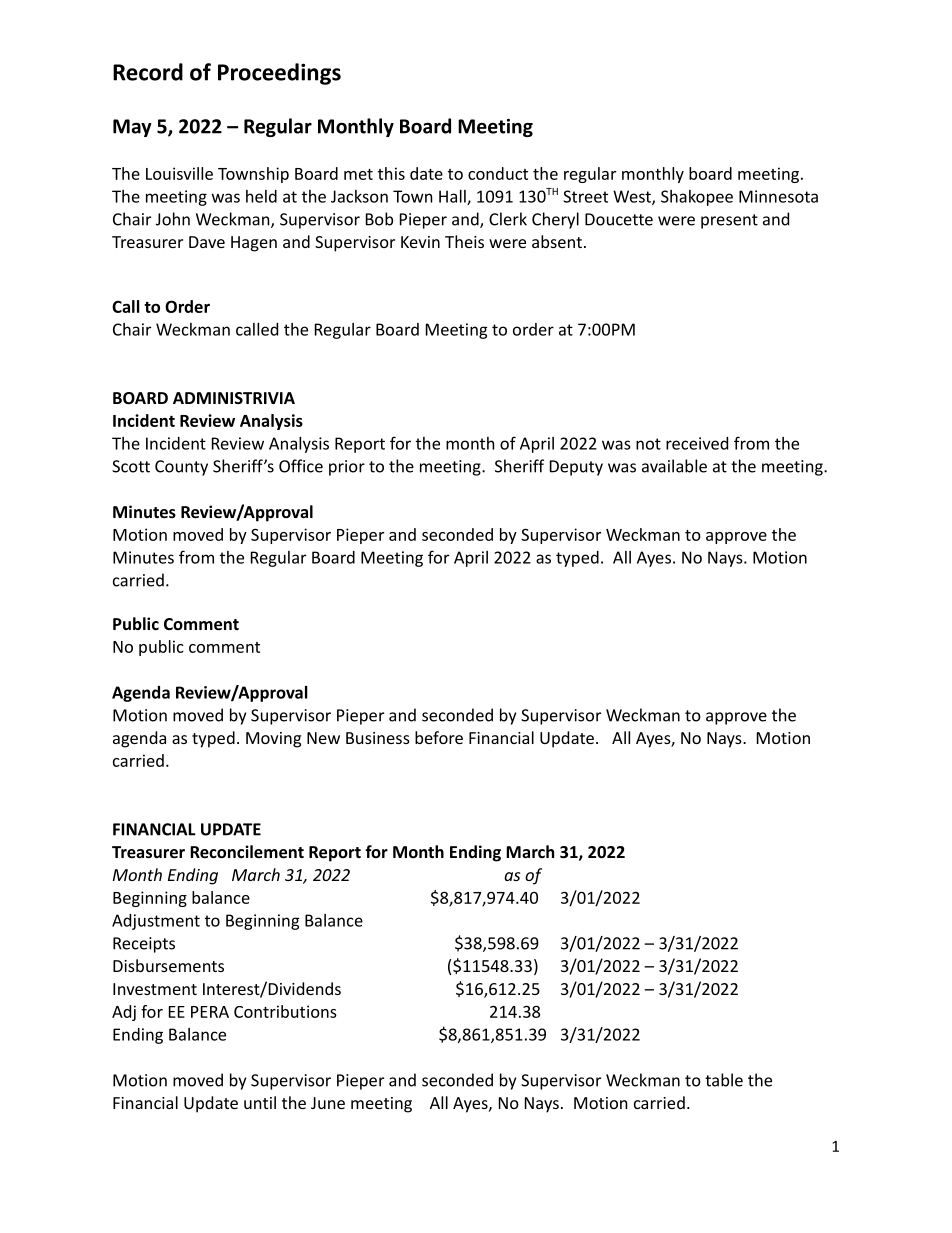 The image size is (952, 1233). What do you see at coordinates (498, 173) in the image?
I see `conduct` at bounding box center [498, 173].
